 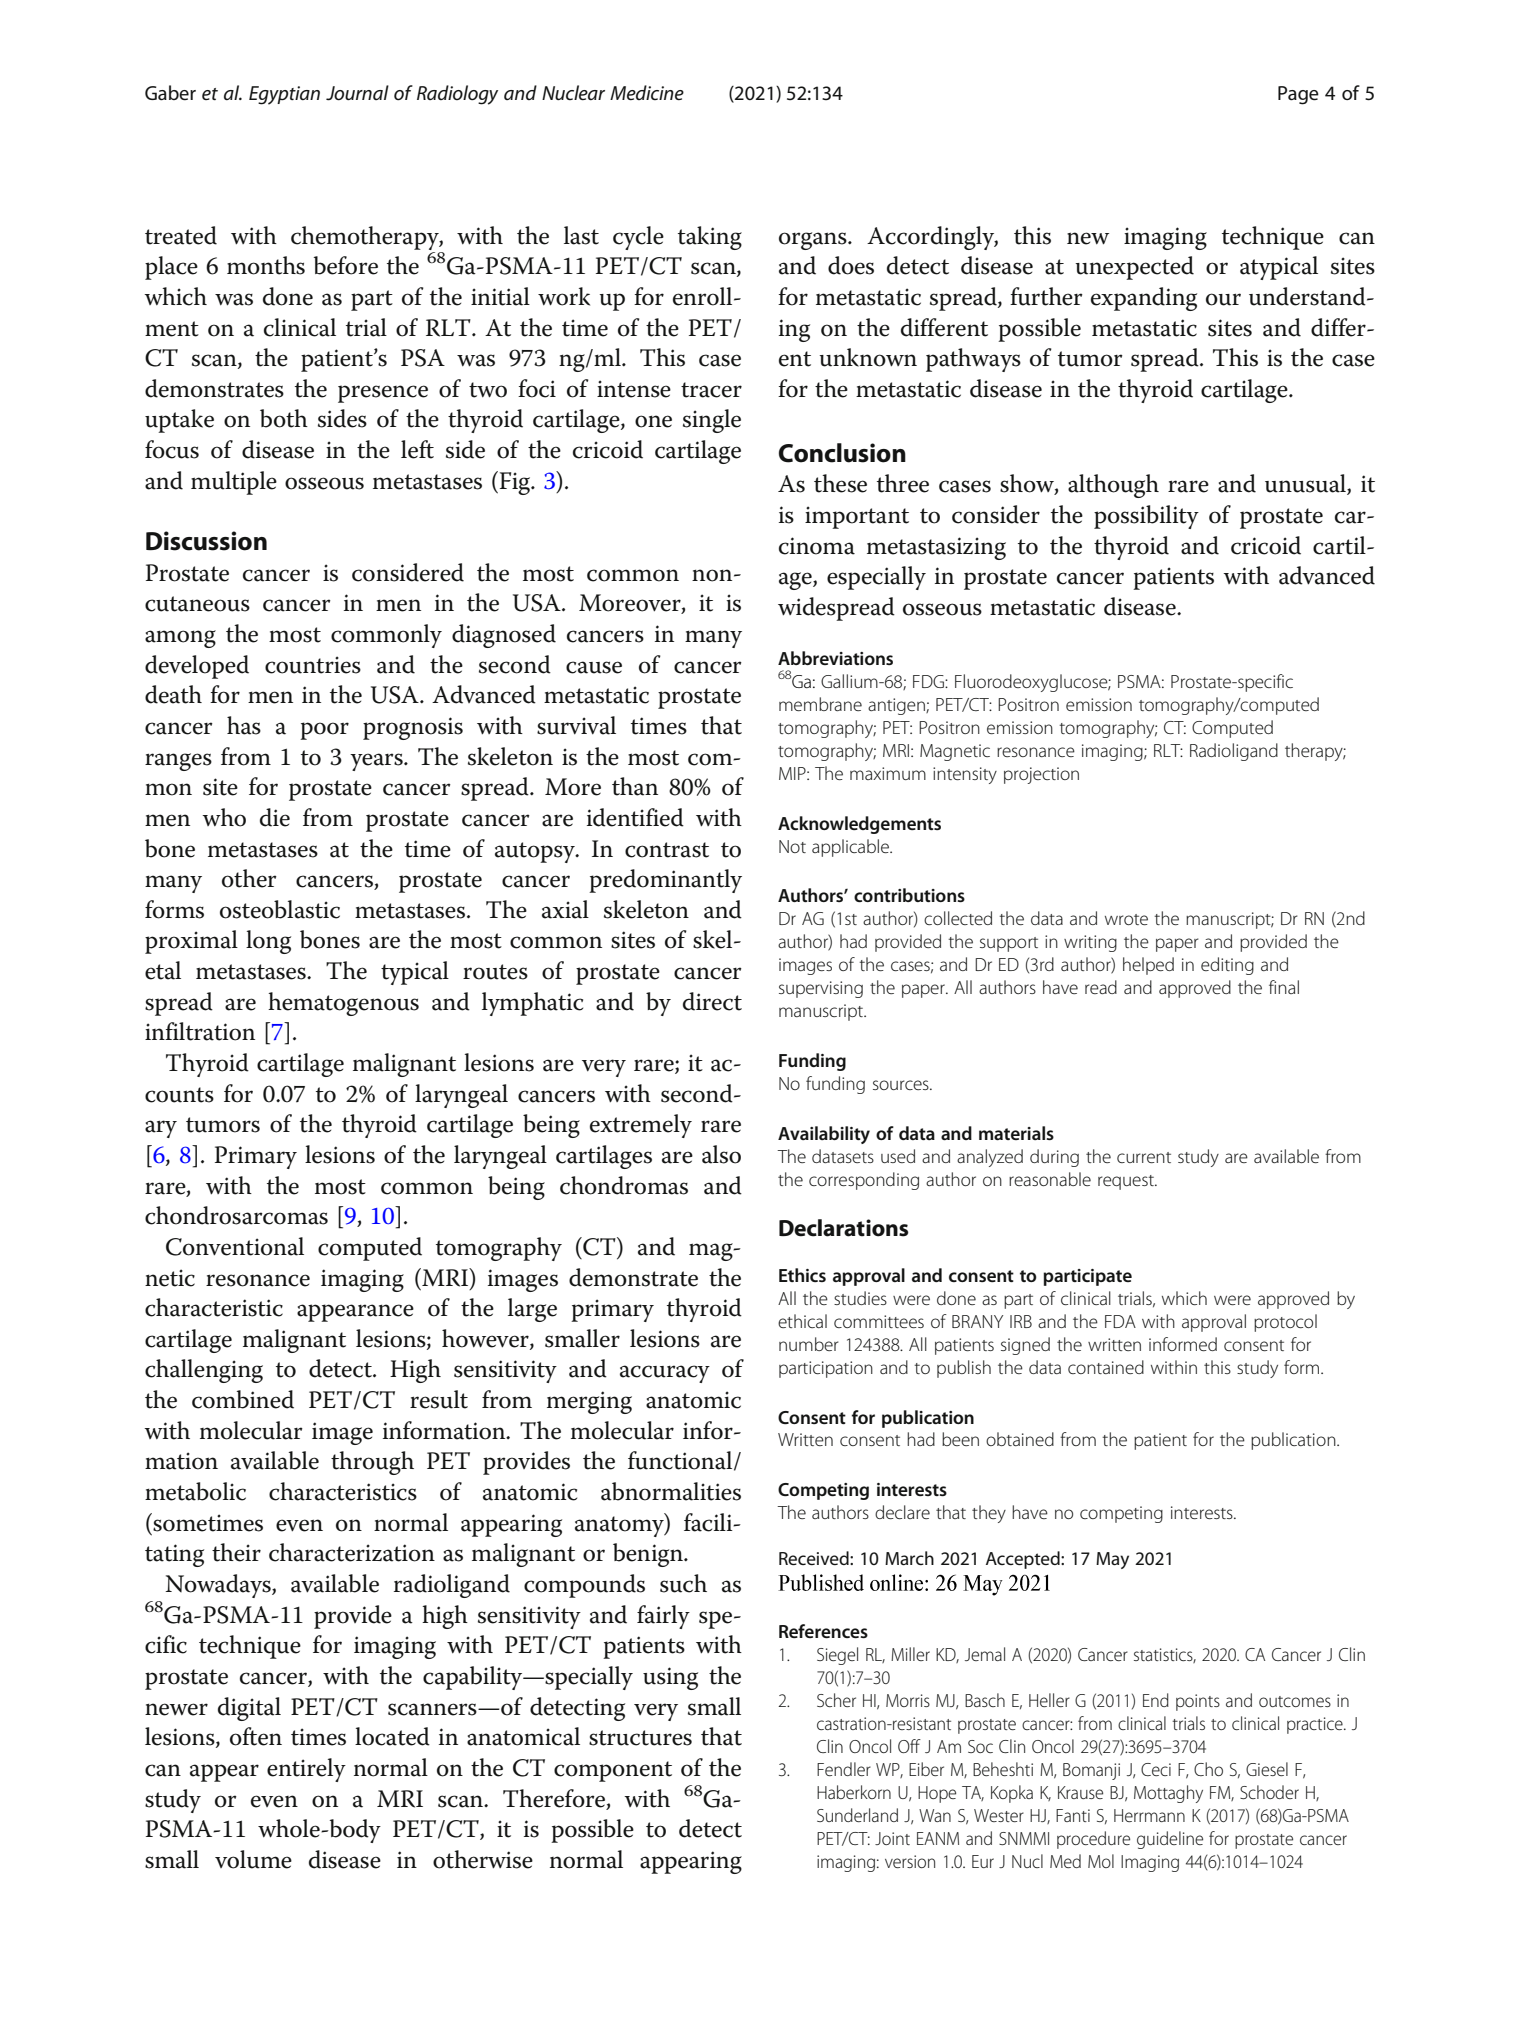 I want to click on Egyptian, so click(x=284, y=95).
